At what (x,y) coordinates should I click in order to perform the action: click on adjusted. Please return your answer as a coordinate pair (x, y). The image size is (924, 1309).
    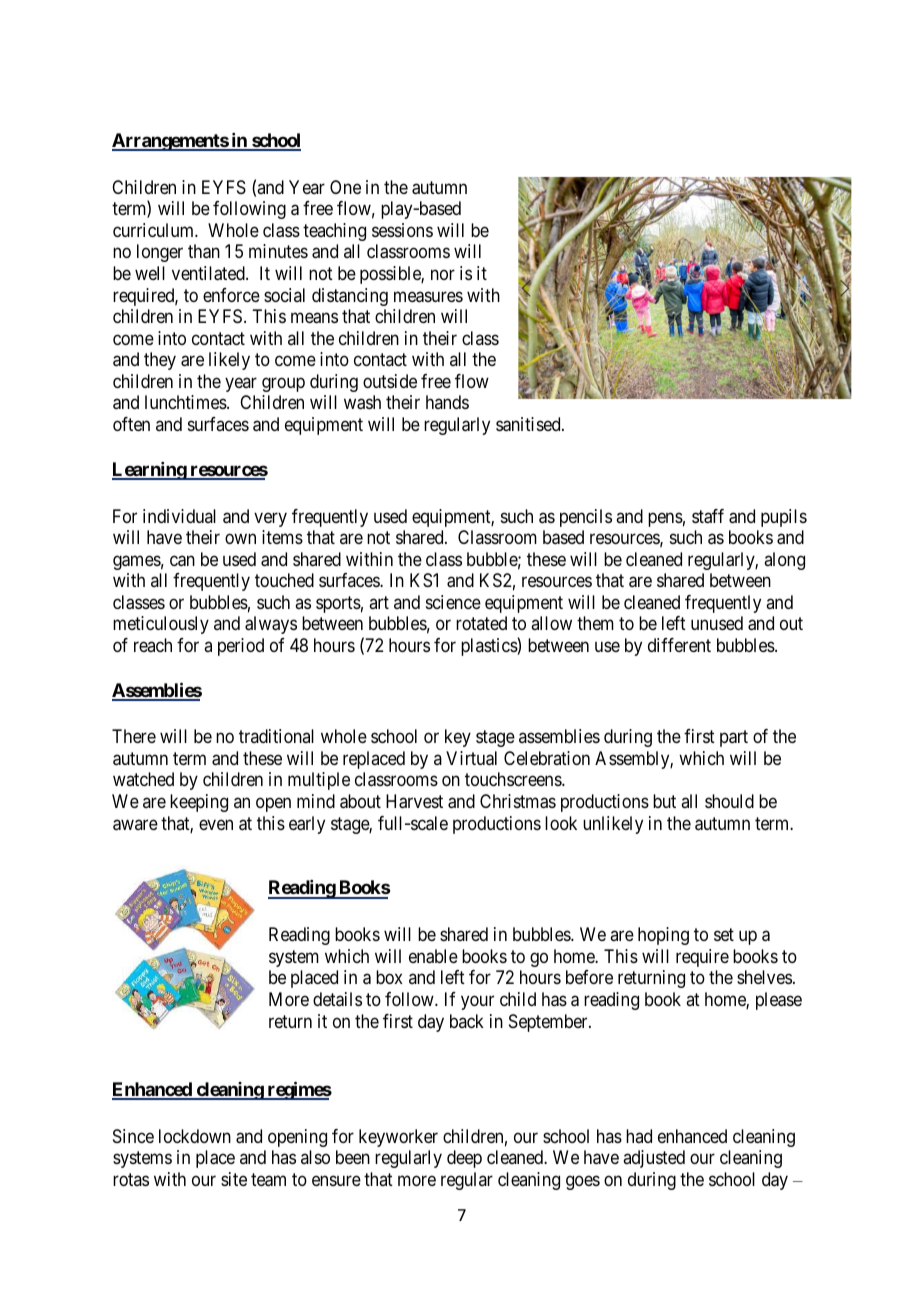
    Looking at the image, I should click on (654, 1159).
